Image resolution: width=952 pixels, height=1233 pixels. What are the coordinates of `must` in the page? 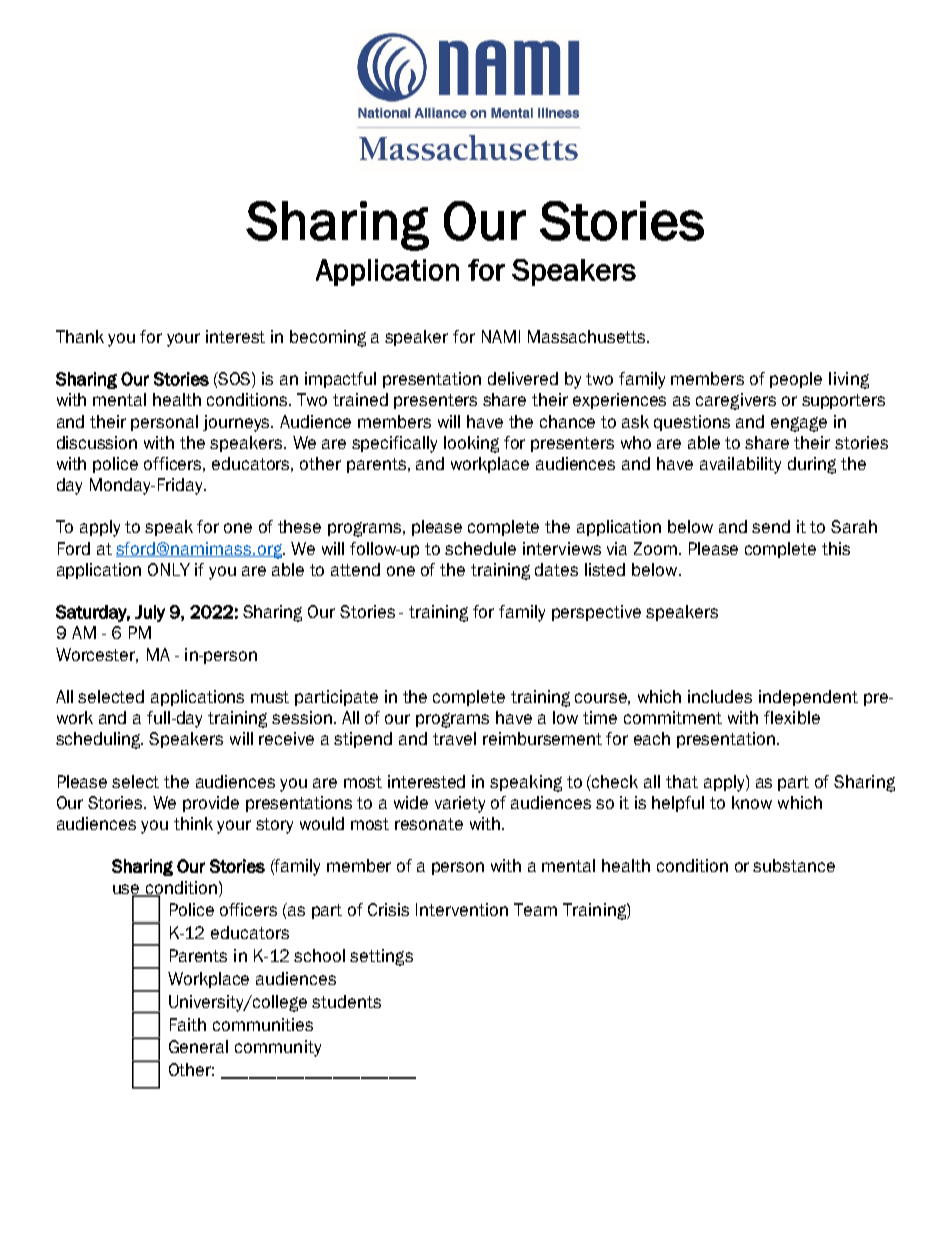 It's located at (270, 697).
